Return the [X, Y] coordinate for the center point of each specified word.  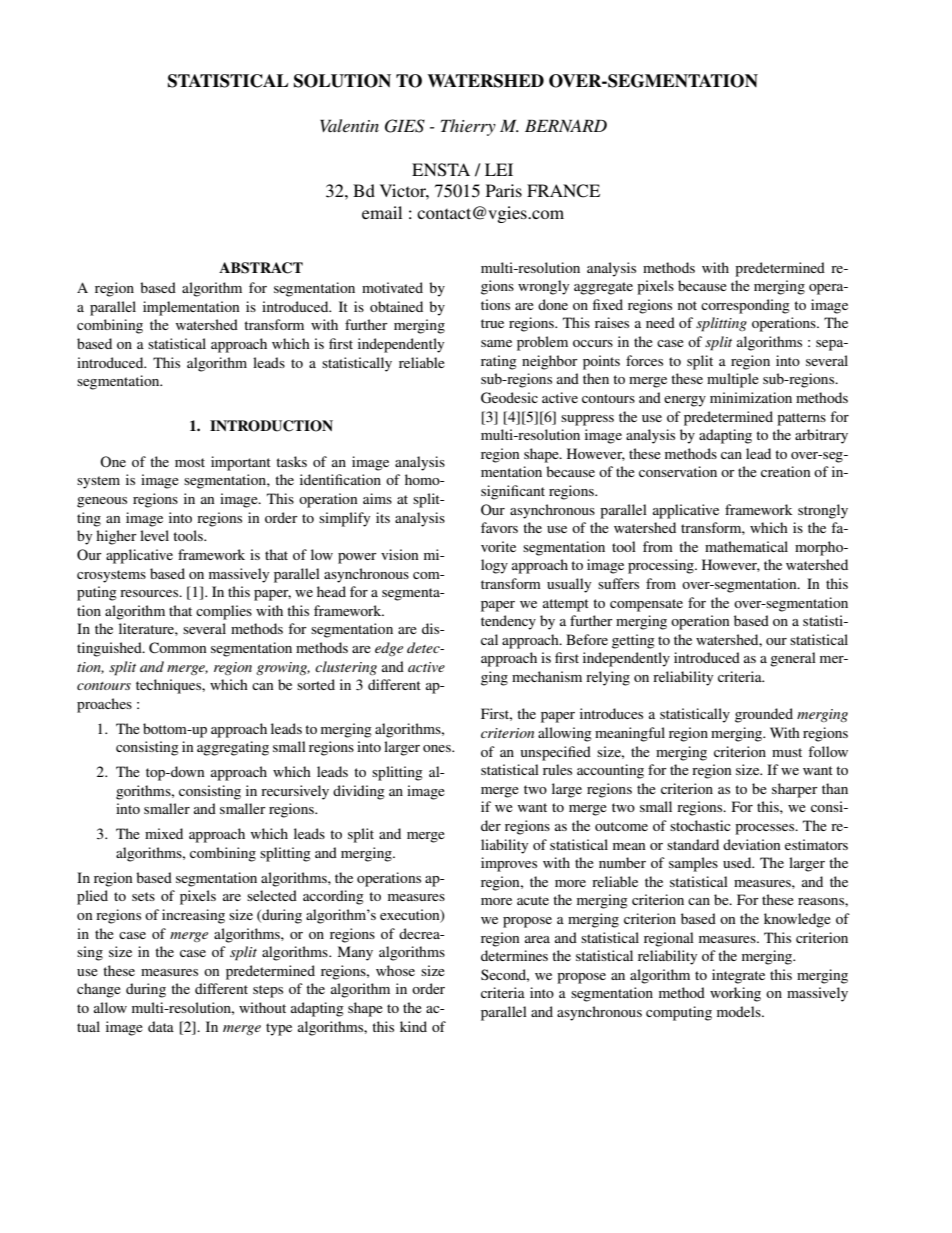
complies [224, 612]
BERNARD [566, 126]
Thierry [468, 127]
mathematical [746, 546]
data [161, 1026]
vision [400, 554]
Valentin [349, 125]
